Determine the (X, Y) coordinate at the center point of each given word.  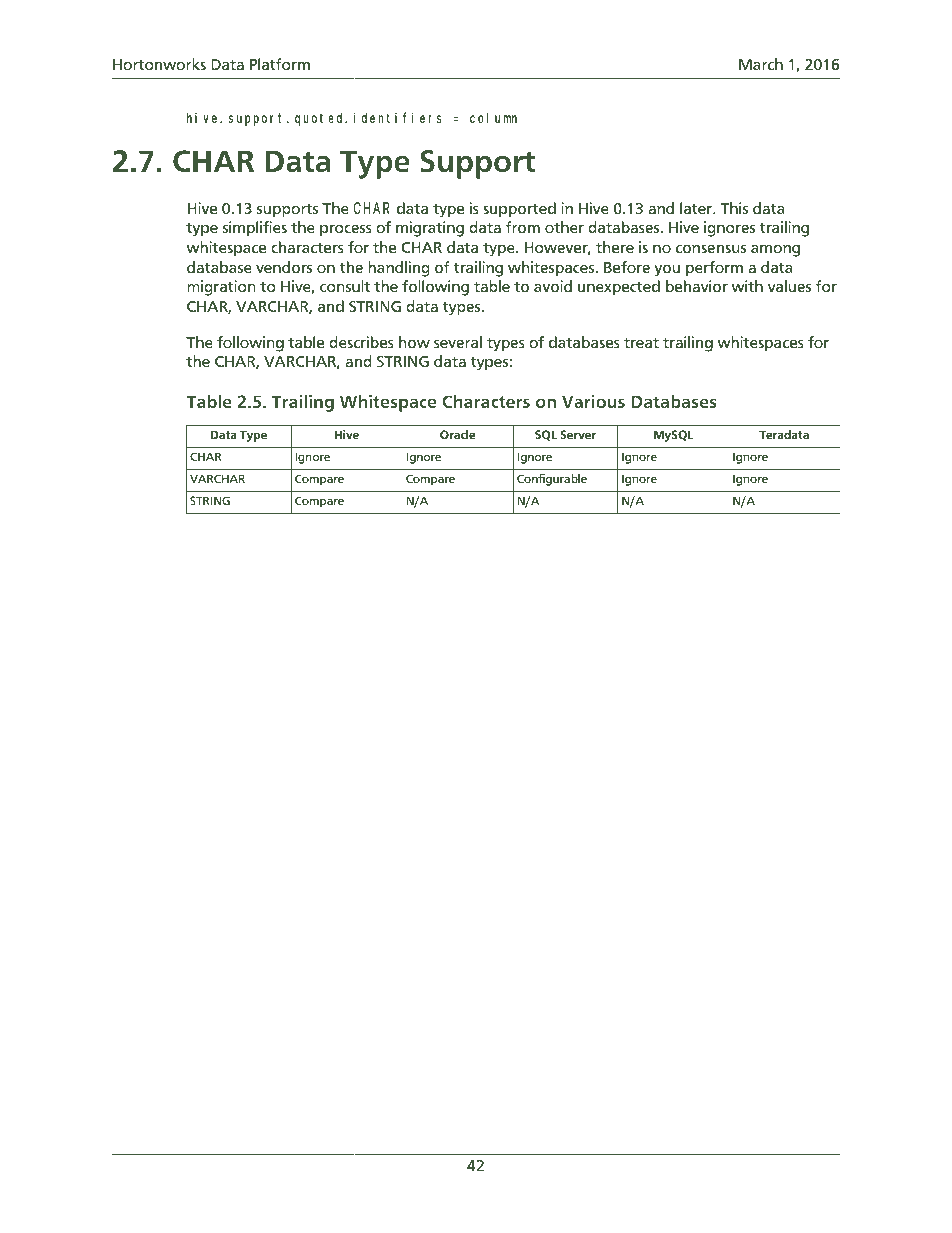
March (761, 64)
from (522, 227)
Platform (280, 64)
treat (641, 343)
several (458, 342)
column (493, 118)
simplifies (255, 229)
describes (361, 342)
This (734, 208)
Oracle (457, 434)
